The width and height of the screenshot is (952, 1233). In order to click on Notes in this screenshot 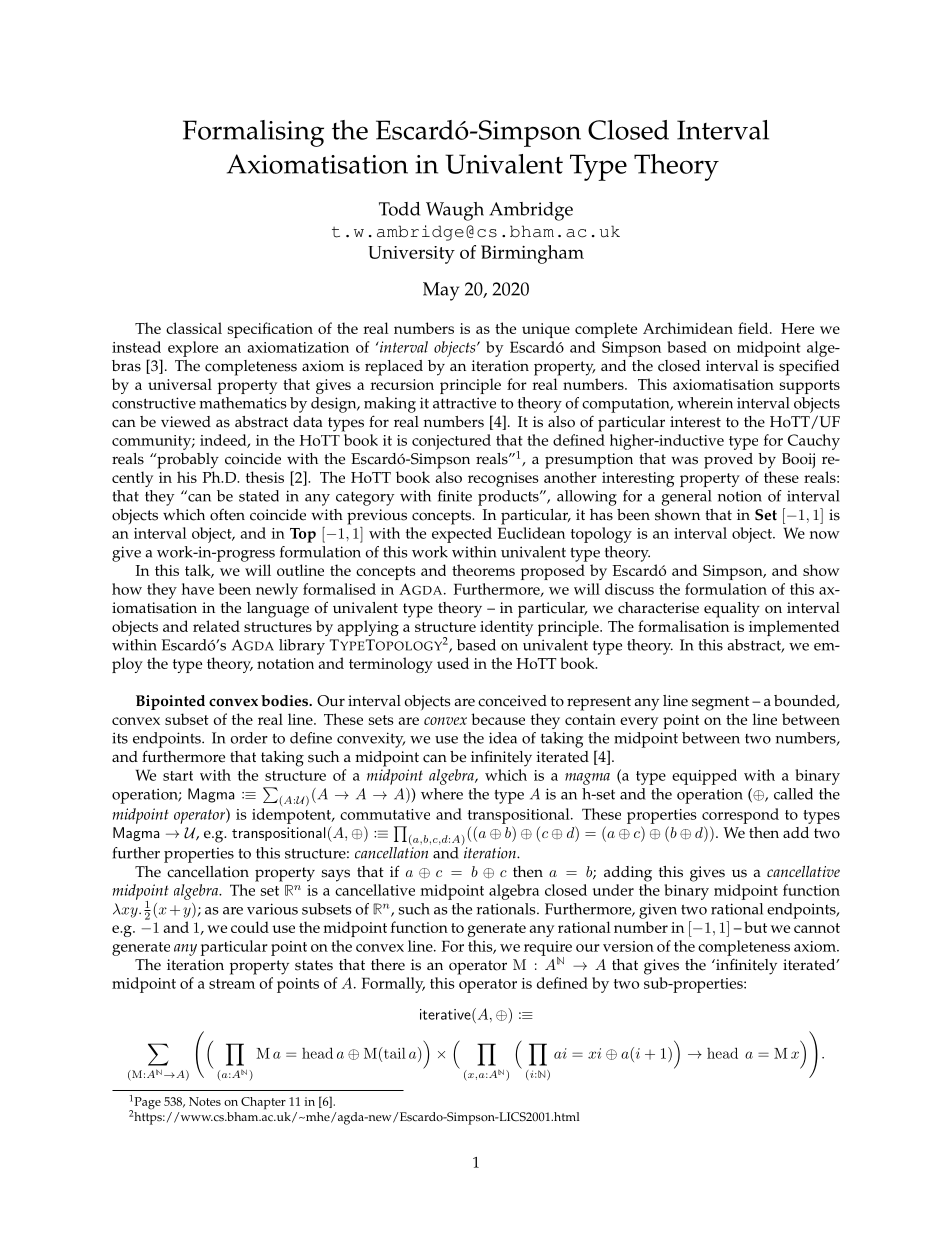, I will do `click(205, 1101)`.
